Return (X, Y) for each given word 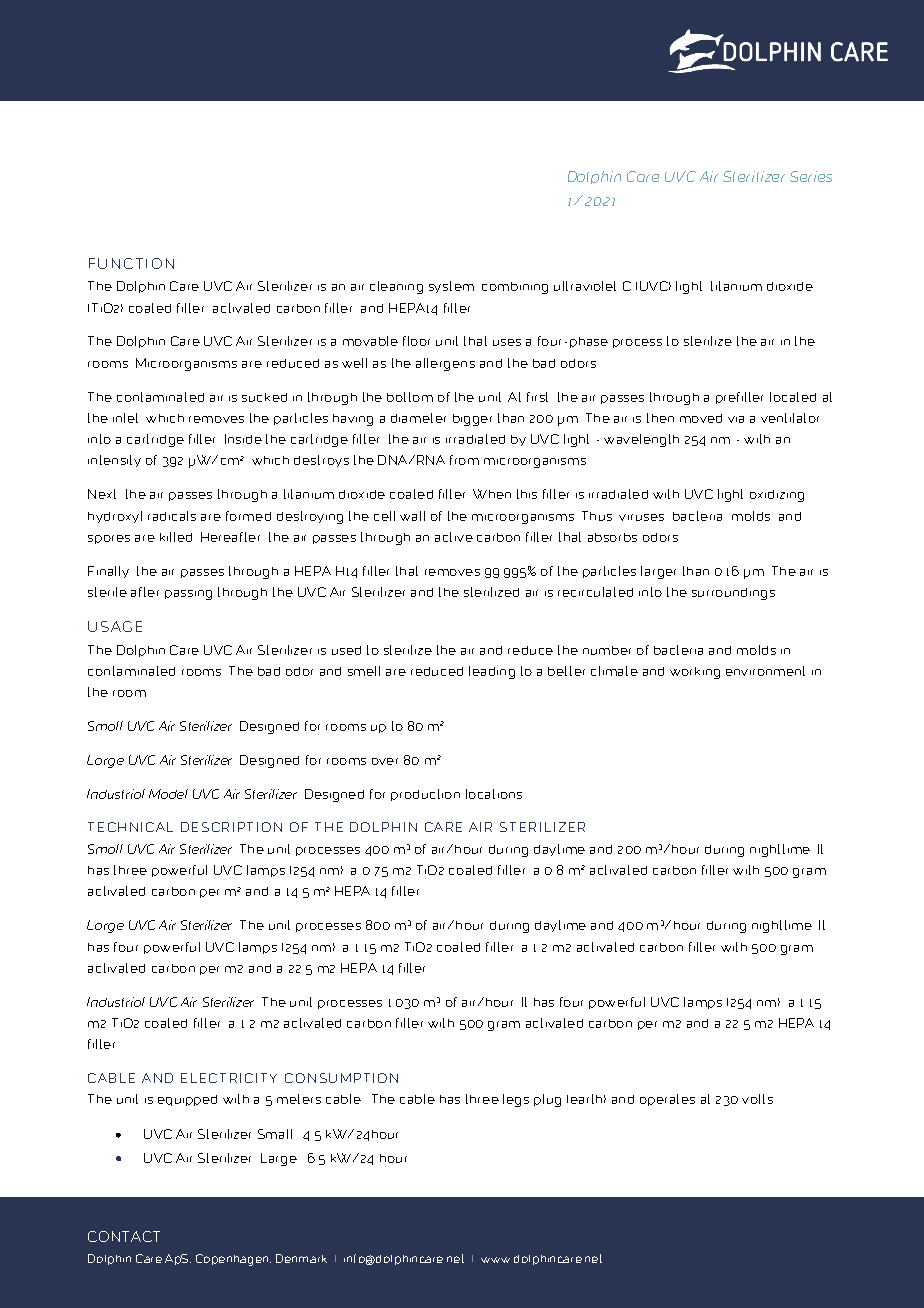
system (451, 287)
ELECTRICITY (229, 1078)
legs (516, 1100)
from (464, 460)
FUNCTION (131, 263)
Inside (243, 439)
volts (757, 1099)
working (695, 673)
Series (811, 176)
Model (168, 794)
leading (492, 672)
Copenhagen (233, 1260)
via (736, 419)
